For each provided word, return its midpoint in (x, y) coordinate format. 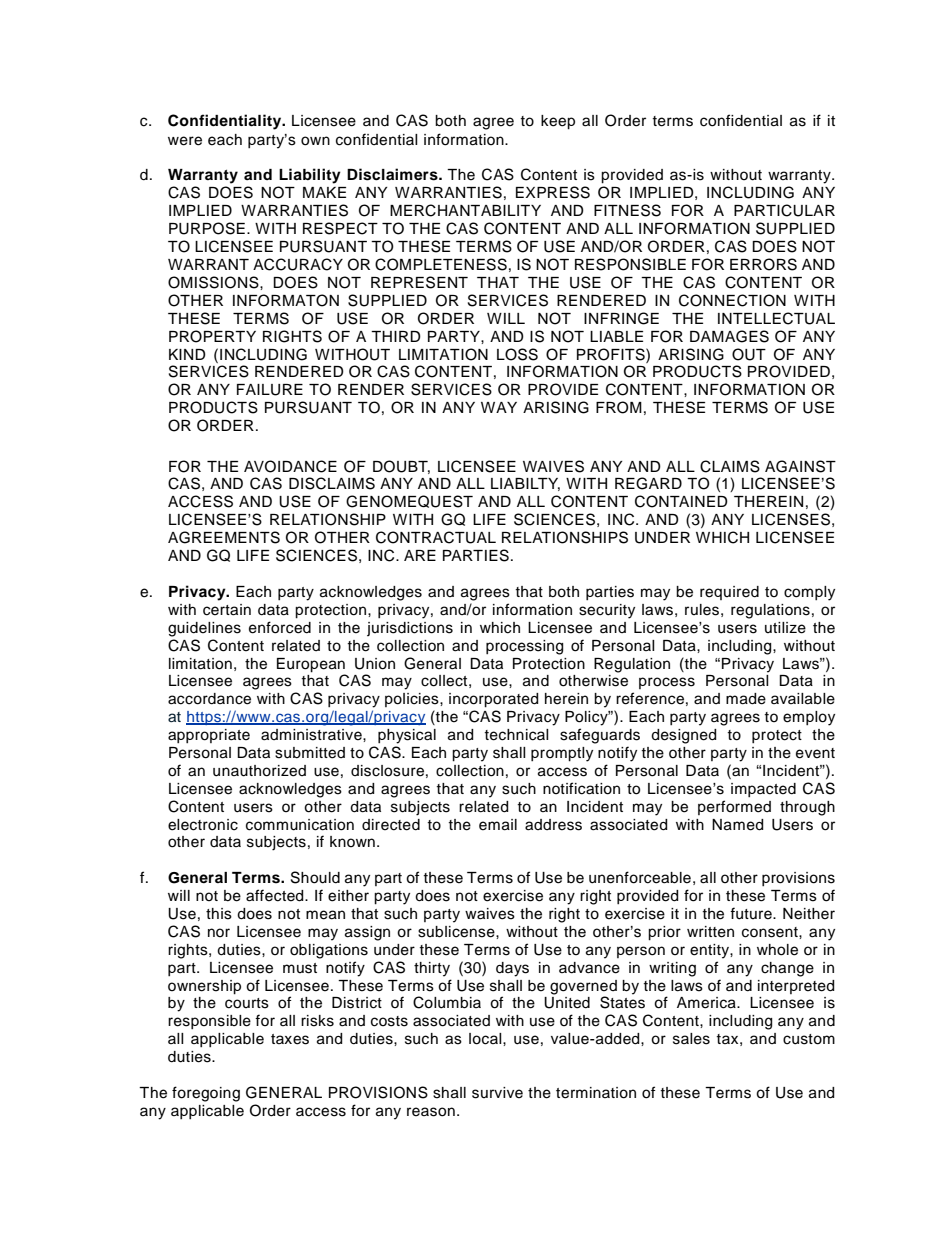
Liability (310, 176)
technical (516, 735)
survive (497, 1093)
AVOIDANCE (290, 466)
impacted (763, 790)
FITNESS (627, 210)
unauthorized (259, 771)
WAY (499, 407)
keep (558, 122)
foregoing (206, 1094)
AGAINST (800, 466)
